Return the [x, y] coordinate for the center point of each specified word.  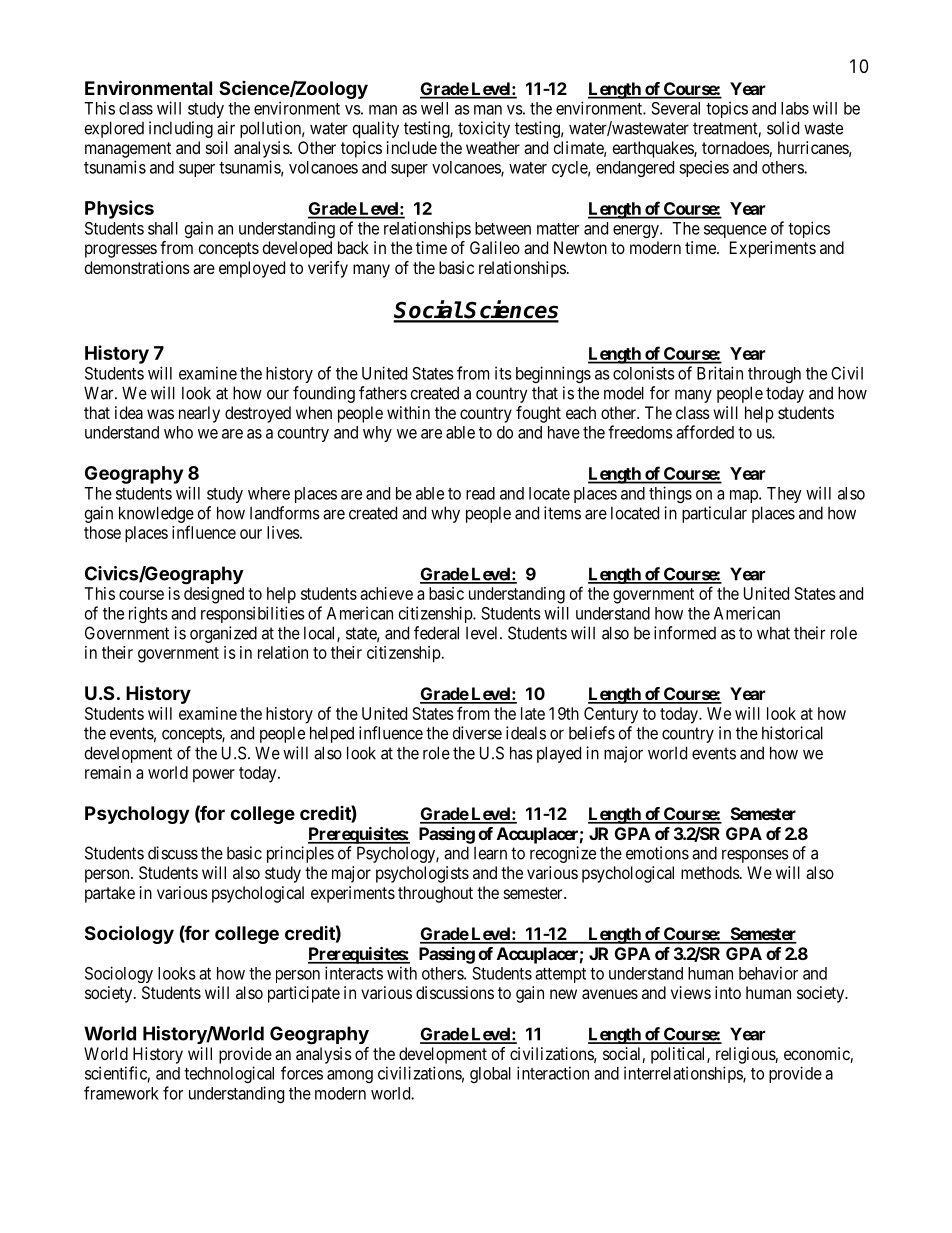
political [679, 1055]
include [412, 147]
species [704, 168]
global [490, 1075]
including [181, 129]
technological [229, 1074]
